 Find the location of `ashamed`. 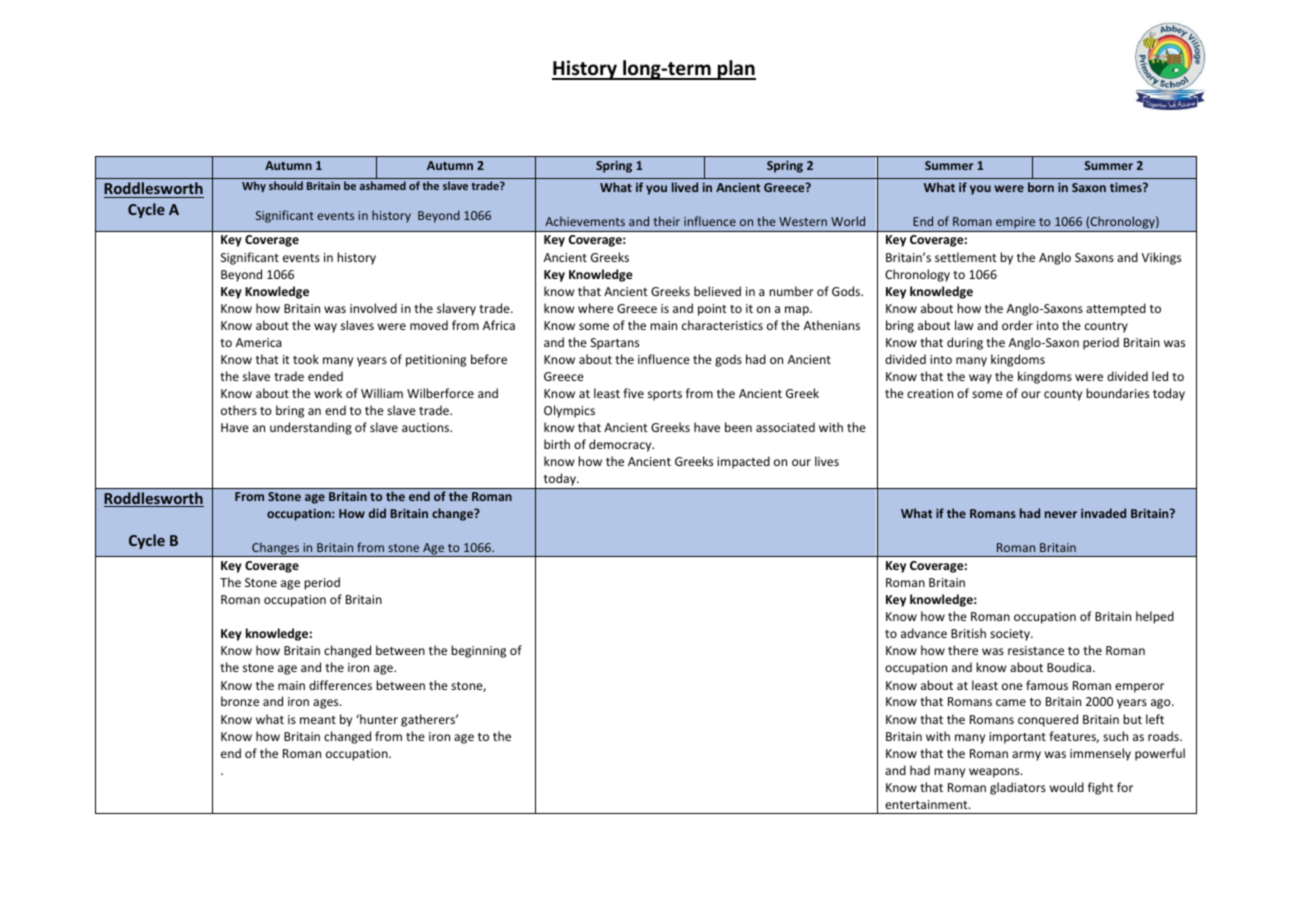

ashamed is located at coordinates (382, 185).
